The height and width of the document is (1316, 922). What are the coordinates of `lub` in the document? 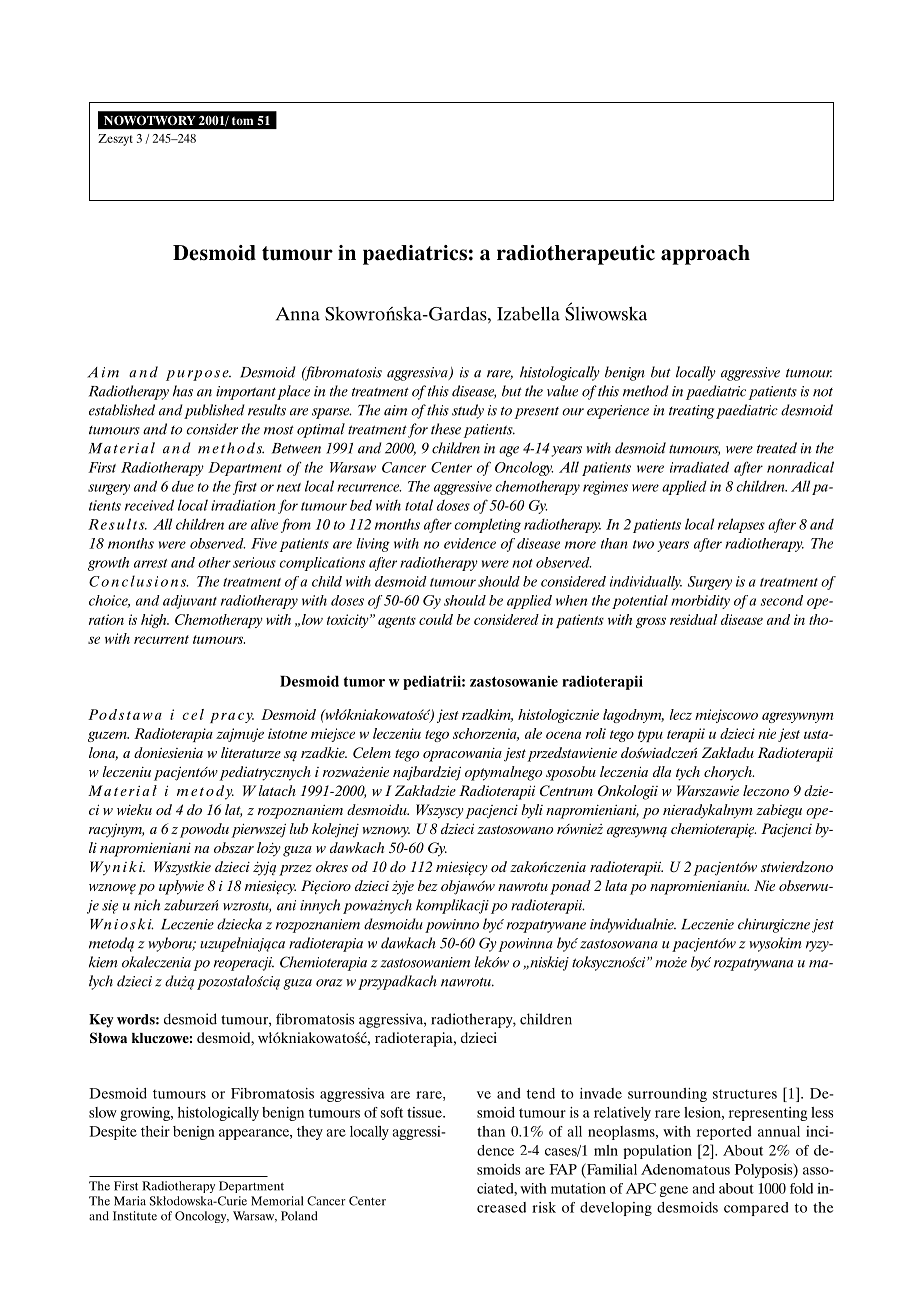 It's located at (299, 828).
